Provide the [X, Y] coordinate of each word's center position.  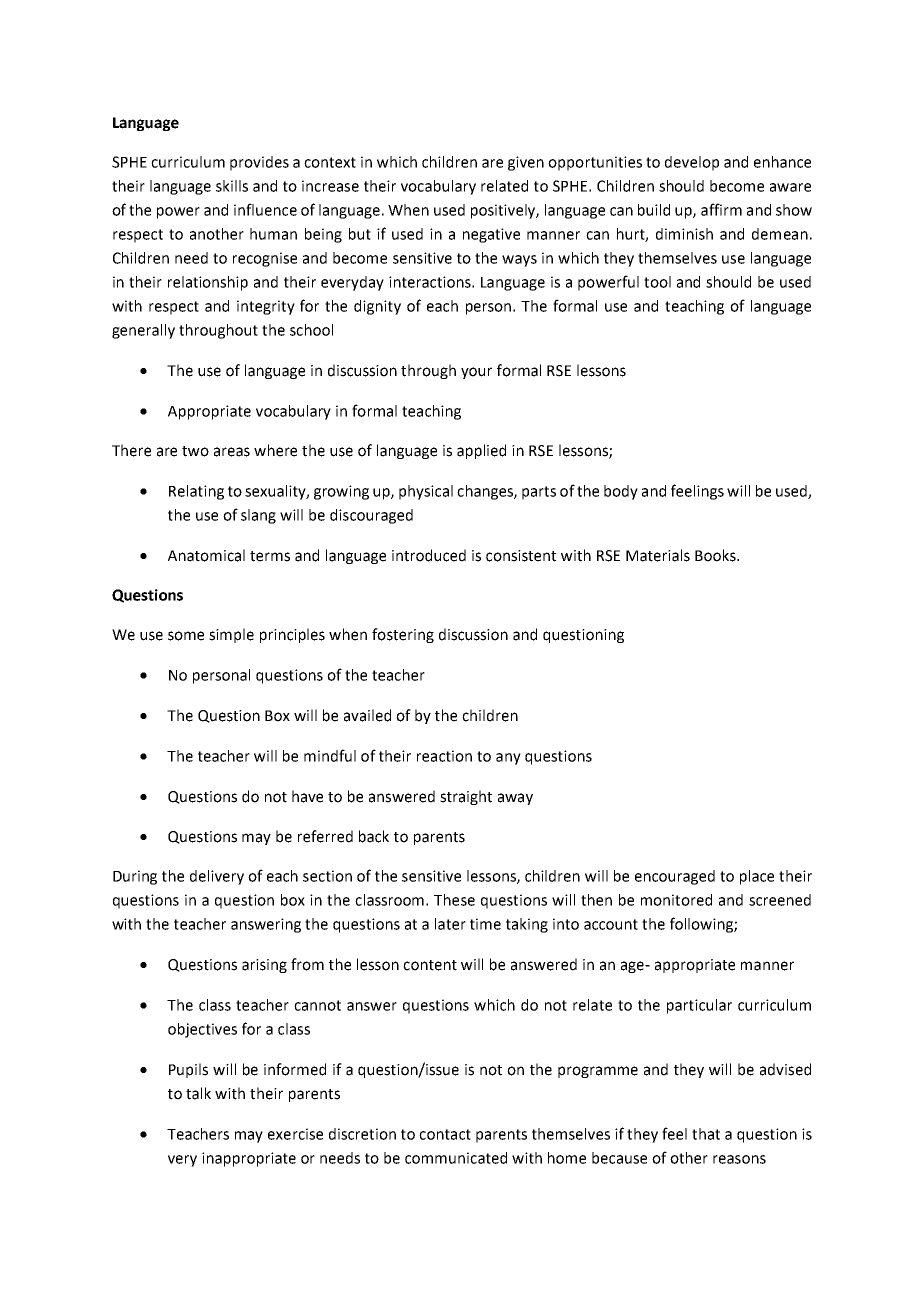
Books [716, 555]
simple [231, 635]
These [454, 900]
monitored [676, 900]
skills [232, 186]
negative [491, 235]
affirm [721, 209]
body [621, 492]
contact [445, 1134]
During [135, 877]
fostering [403, 635]
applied [481, 451]
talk [198, 1093]
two [195, 451]
